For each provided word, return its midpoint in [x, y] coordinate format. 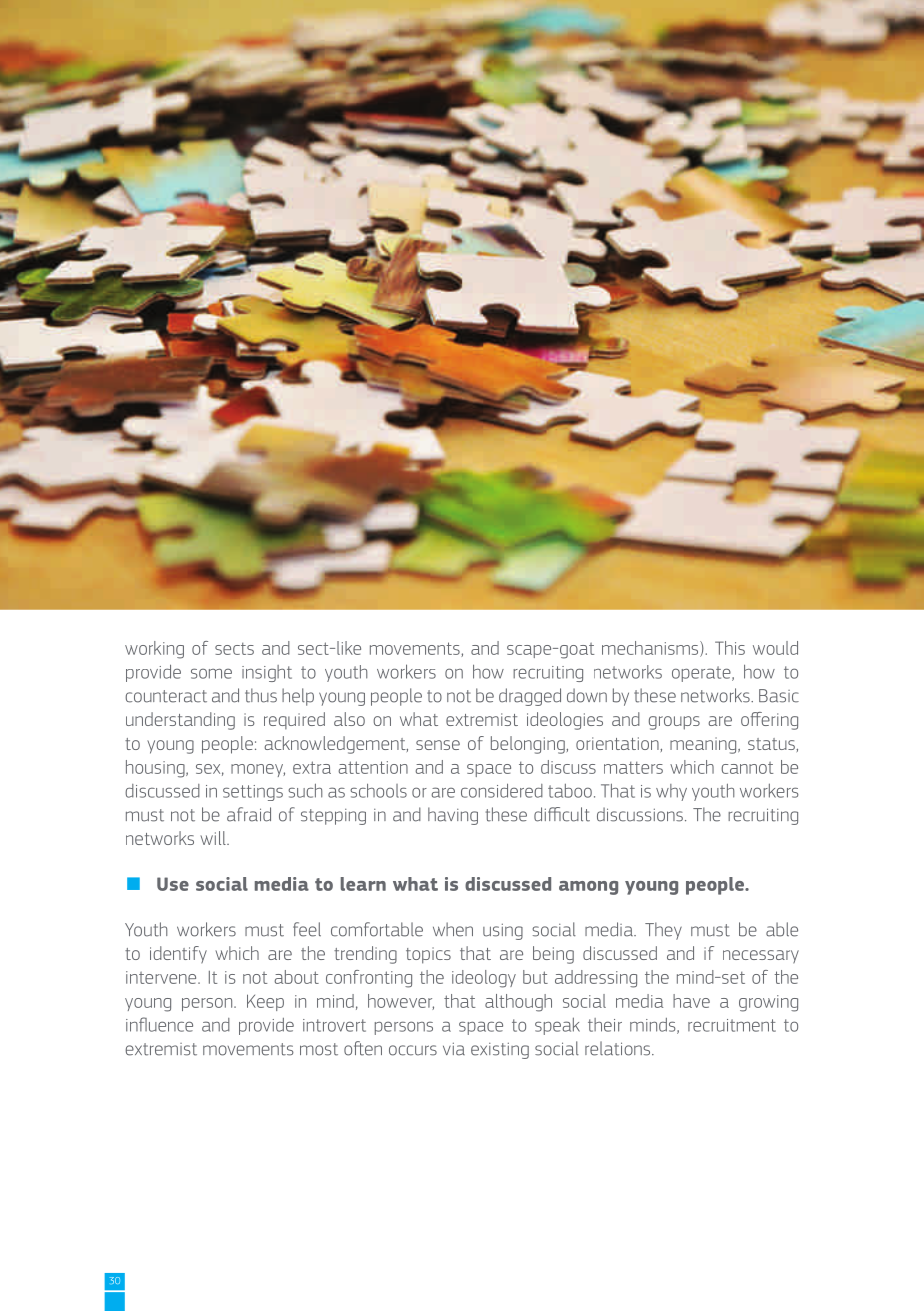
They [663, 931]
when [453, 929]
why [671, 792]
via [454, 1049]
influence [159, 1024]
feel [307, 929]
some [211, 673]
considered [502, 790]
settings [253, 793]
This [730, 648]
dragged [530, 697]
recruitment [732, 1025]
